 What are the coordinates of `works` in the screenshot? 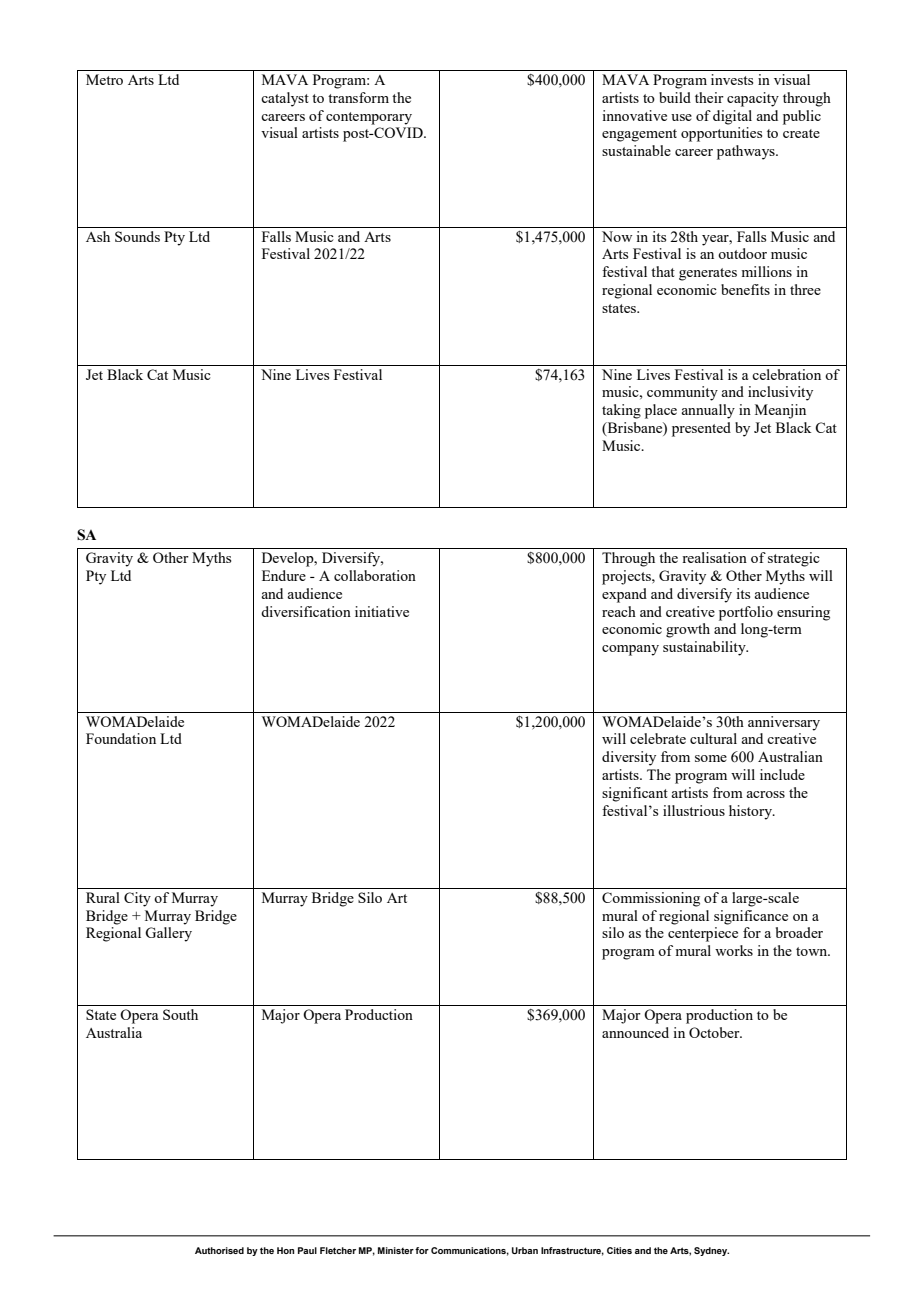 It's located at (734, 950).
